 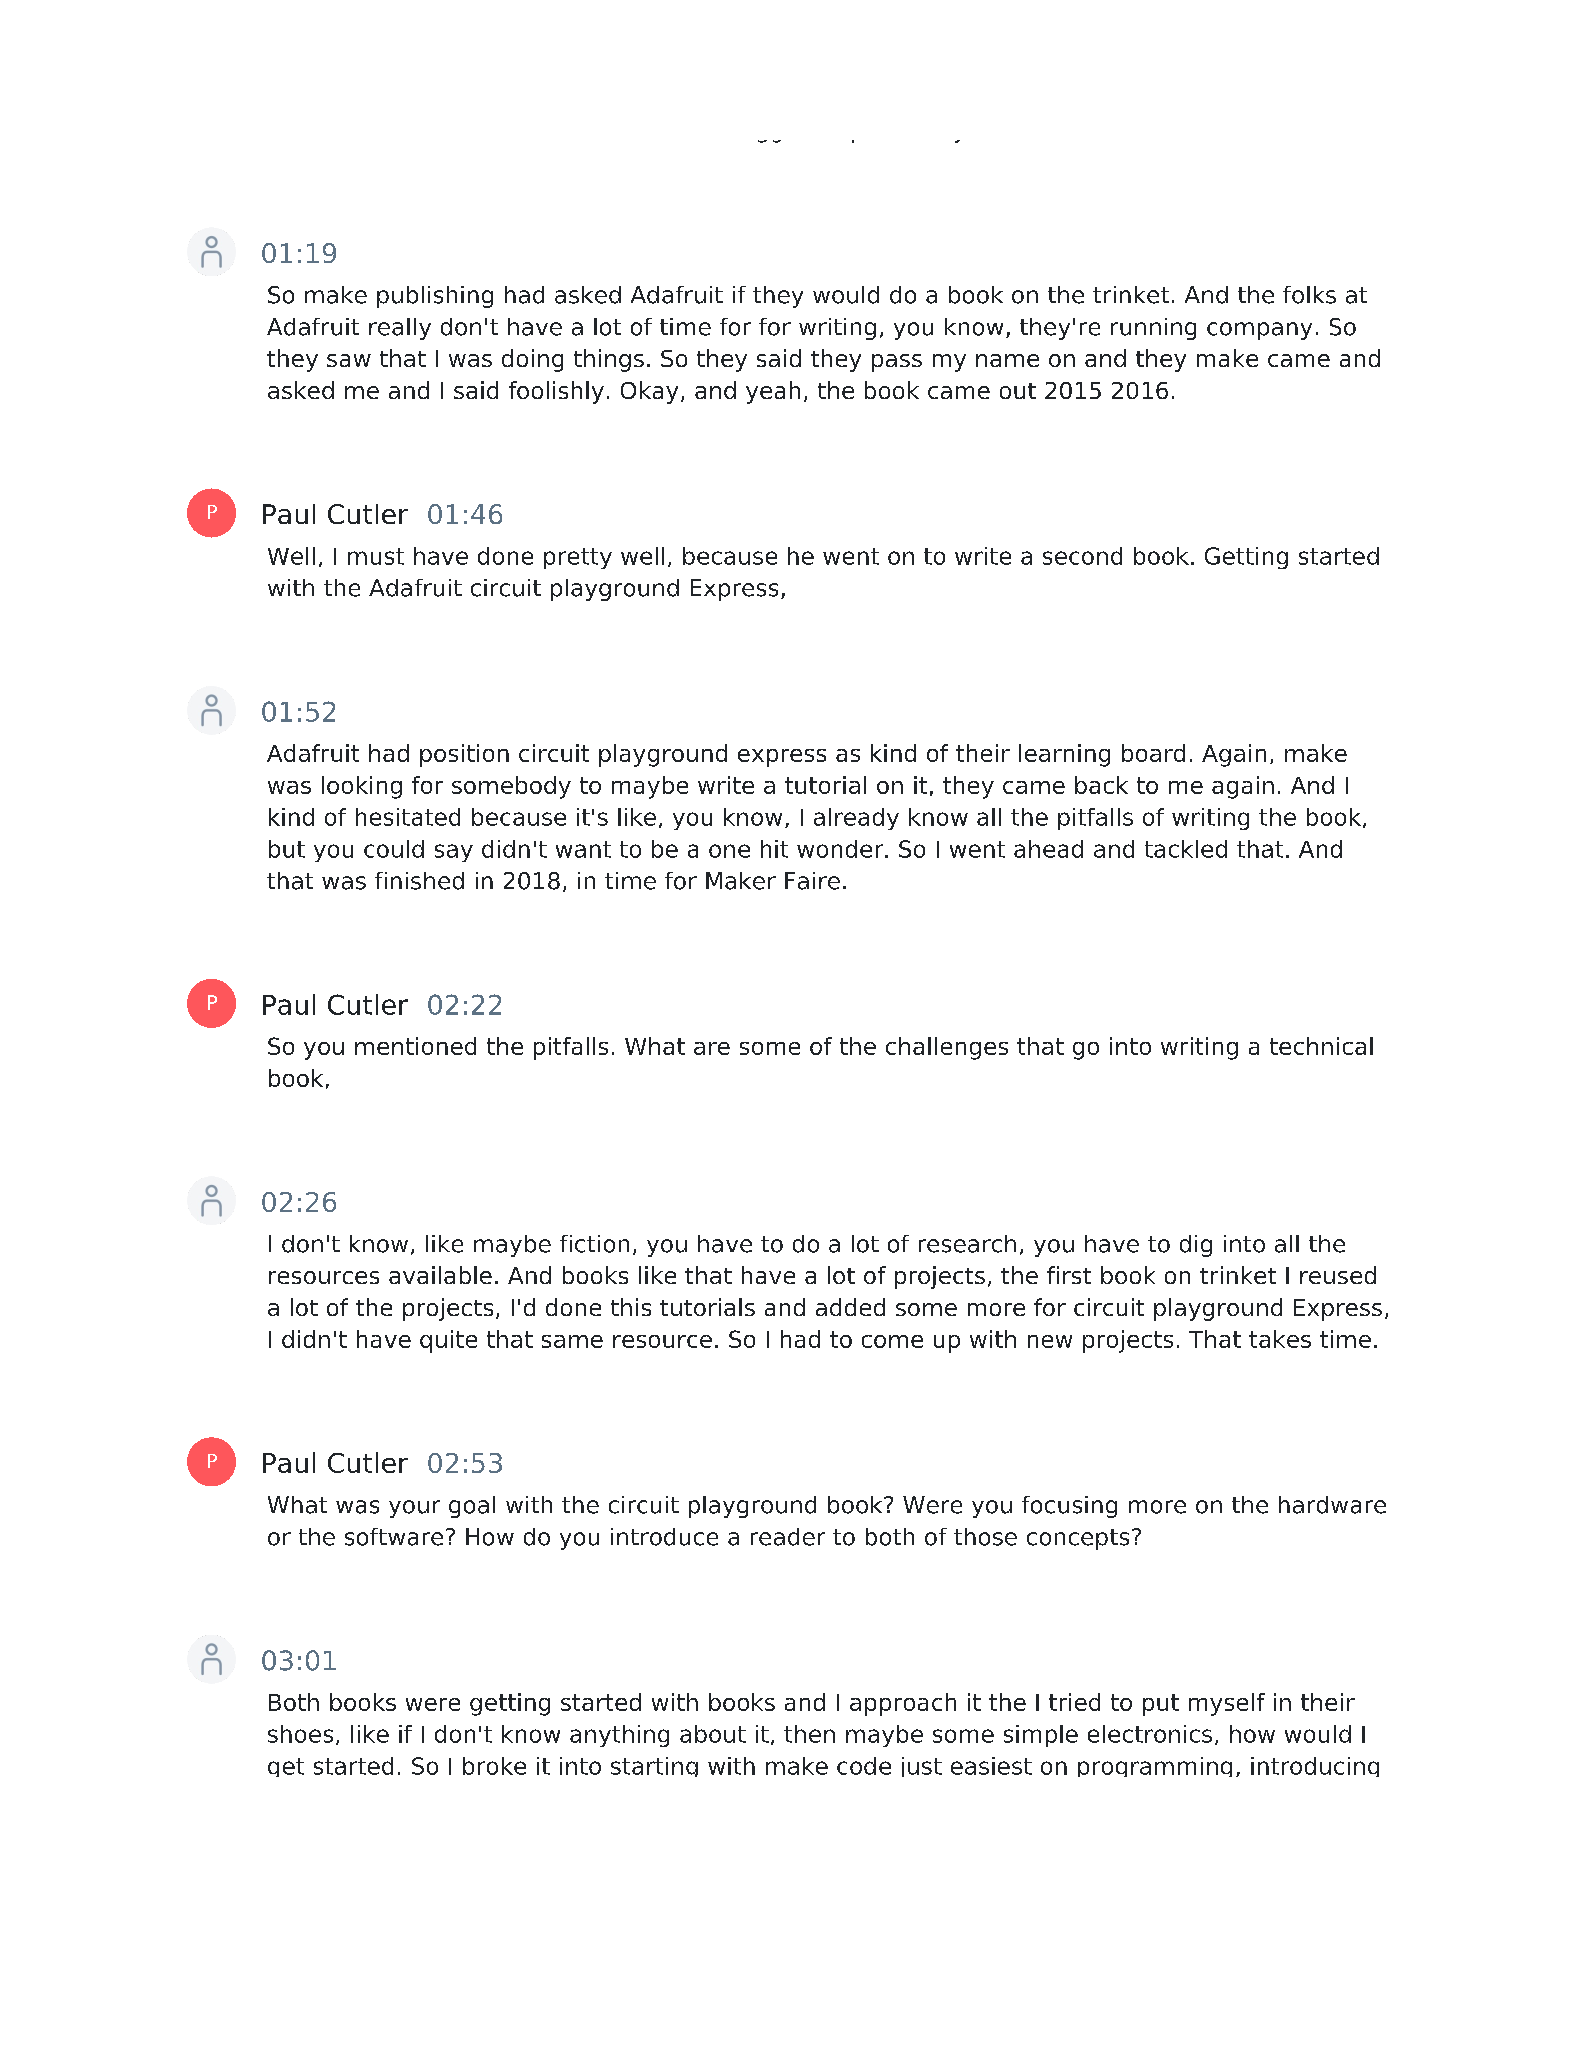 I want to click on really, so click(x=400, y=329).
